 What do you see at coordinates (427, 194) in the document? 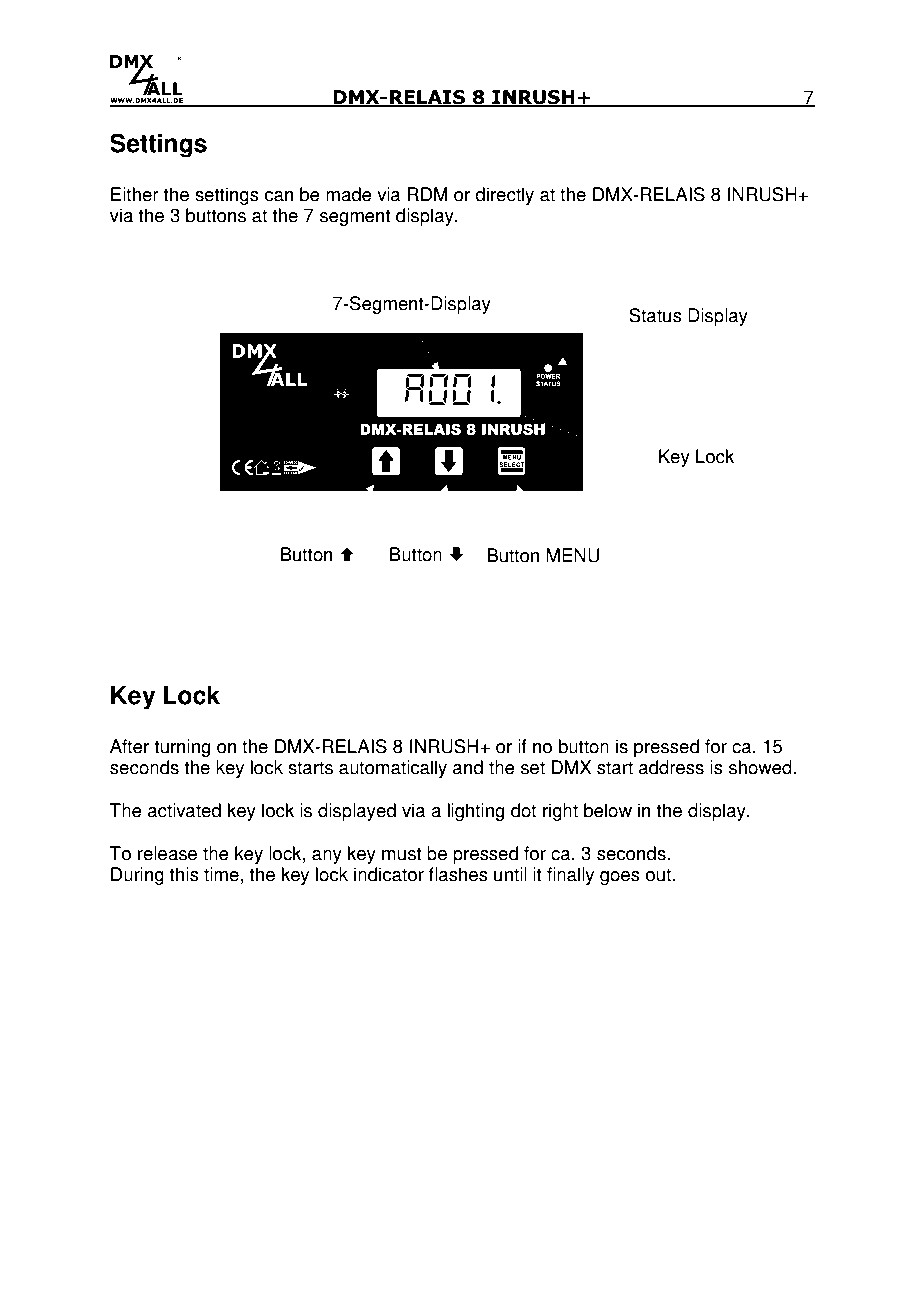
I see `RDM` at bounding box center [427, 194].
